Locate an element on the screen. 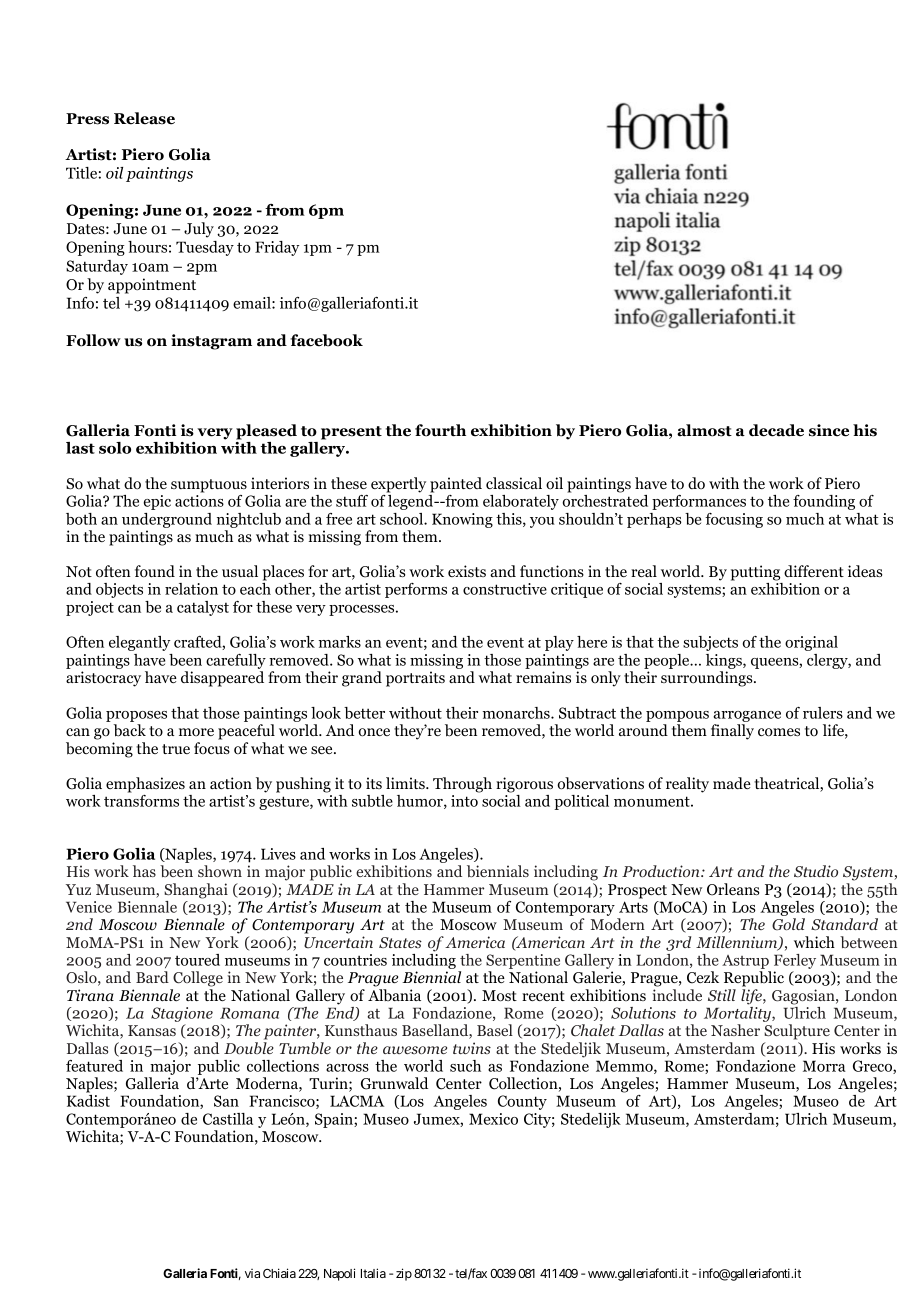 This screenshot has width=924, height=1308. via is located at coordinates (252, 1273).
